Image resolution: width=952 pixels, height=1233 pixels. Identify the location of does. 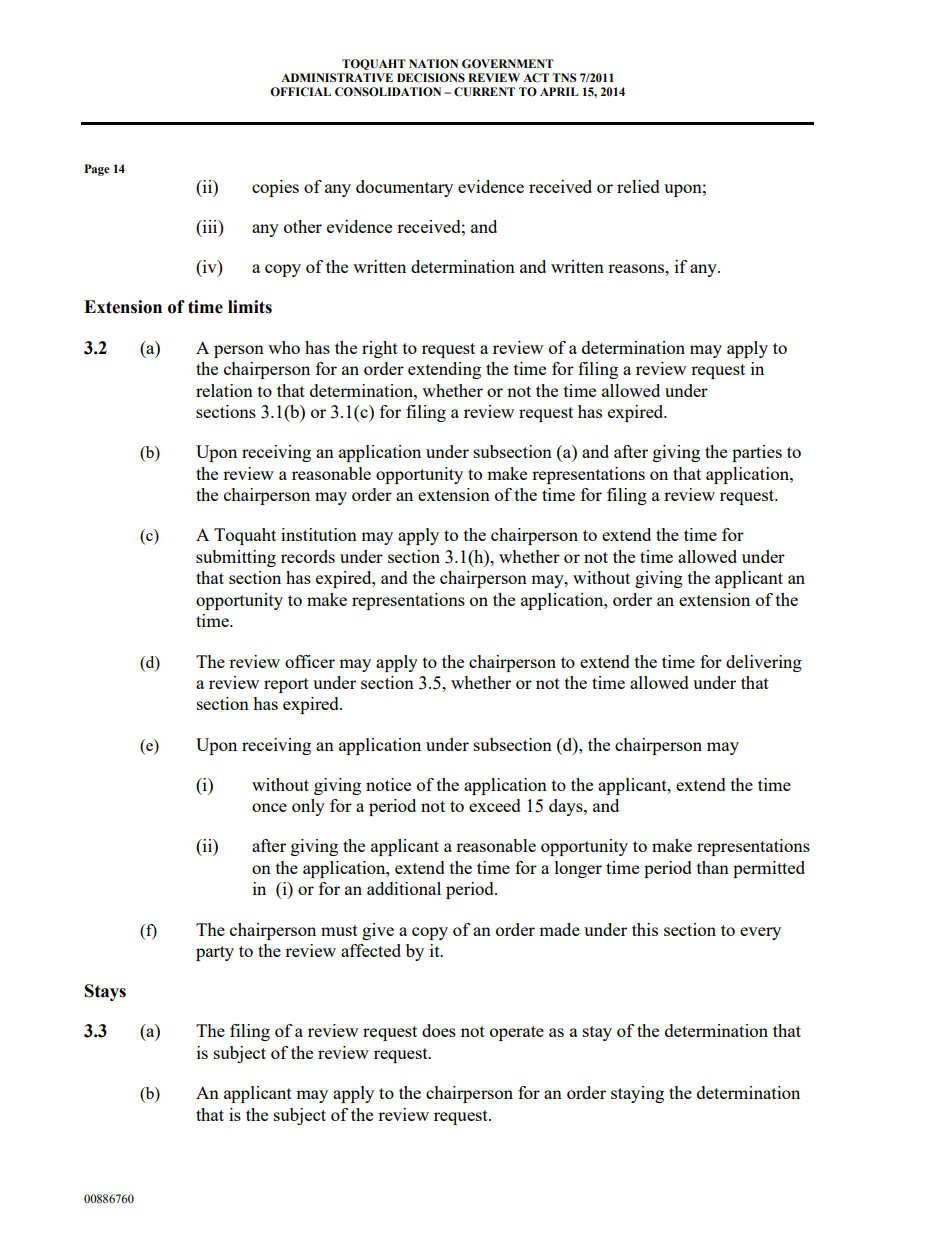
(439, 1030).
